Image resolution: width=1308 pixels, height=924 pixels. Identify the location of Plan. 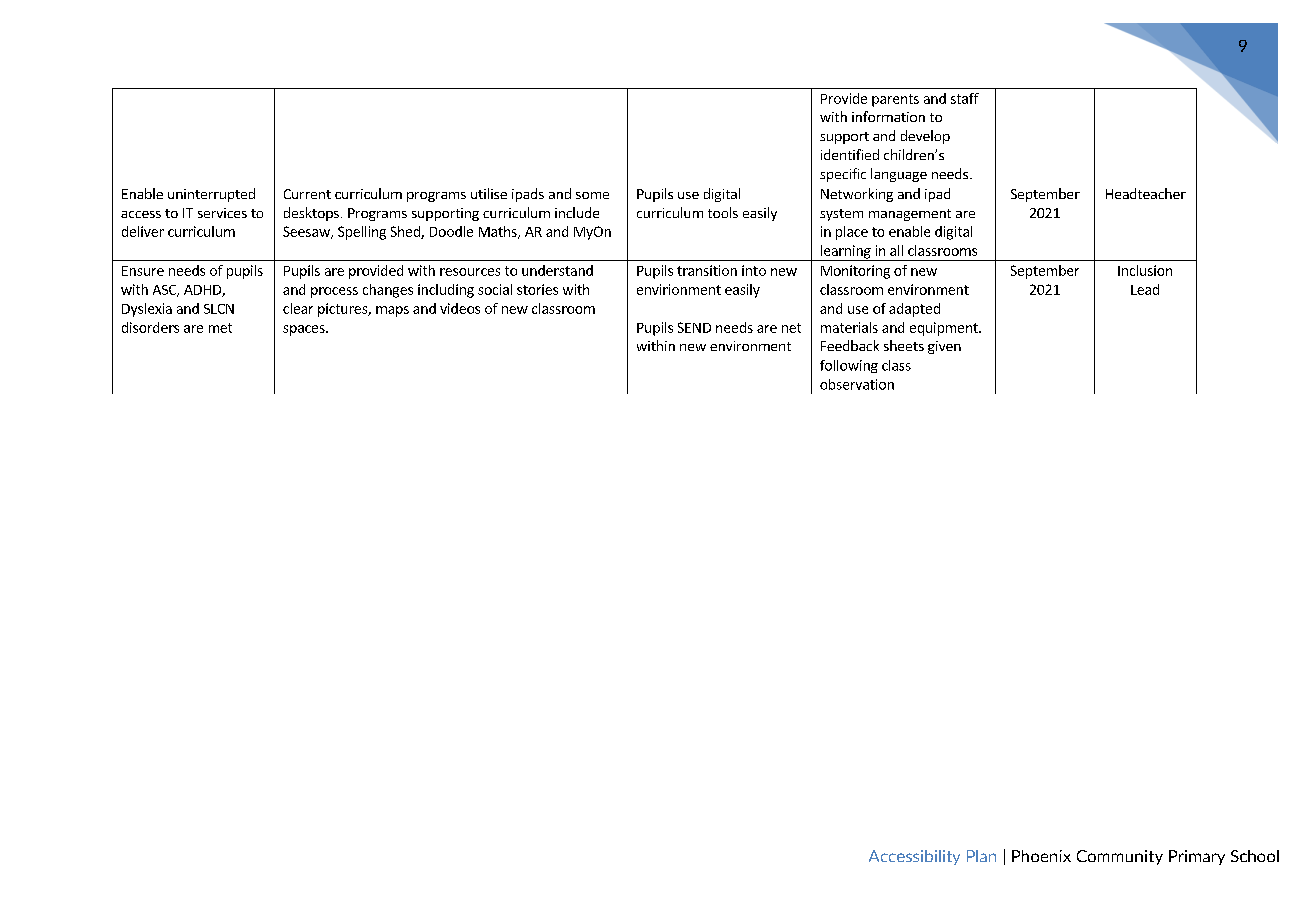
(981, 856).
